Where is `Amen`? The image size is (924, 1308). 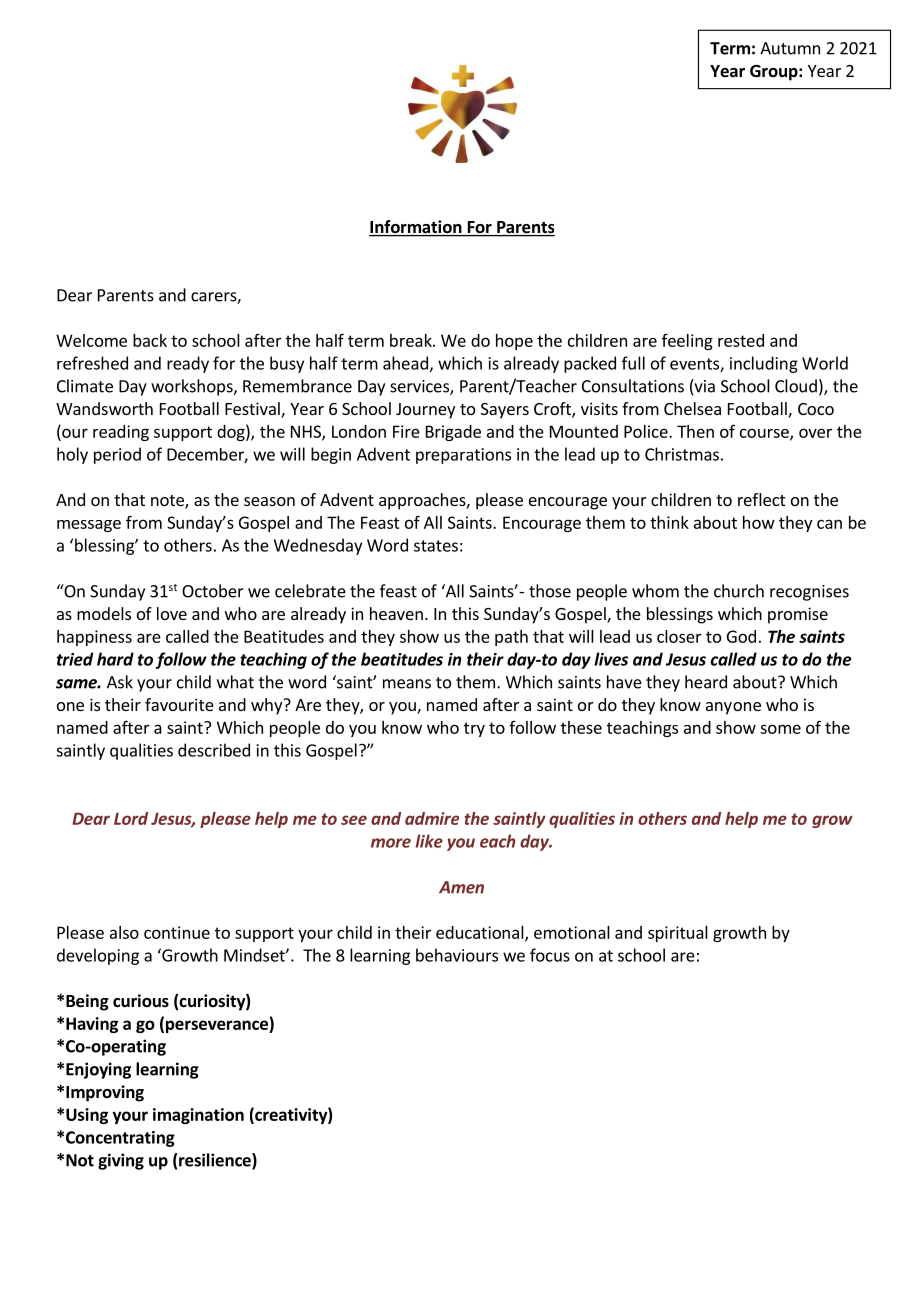
Amen is located at coordinates (461, 887).
